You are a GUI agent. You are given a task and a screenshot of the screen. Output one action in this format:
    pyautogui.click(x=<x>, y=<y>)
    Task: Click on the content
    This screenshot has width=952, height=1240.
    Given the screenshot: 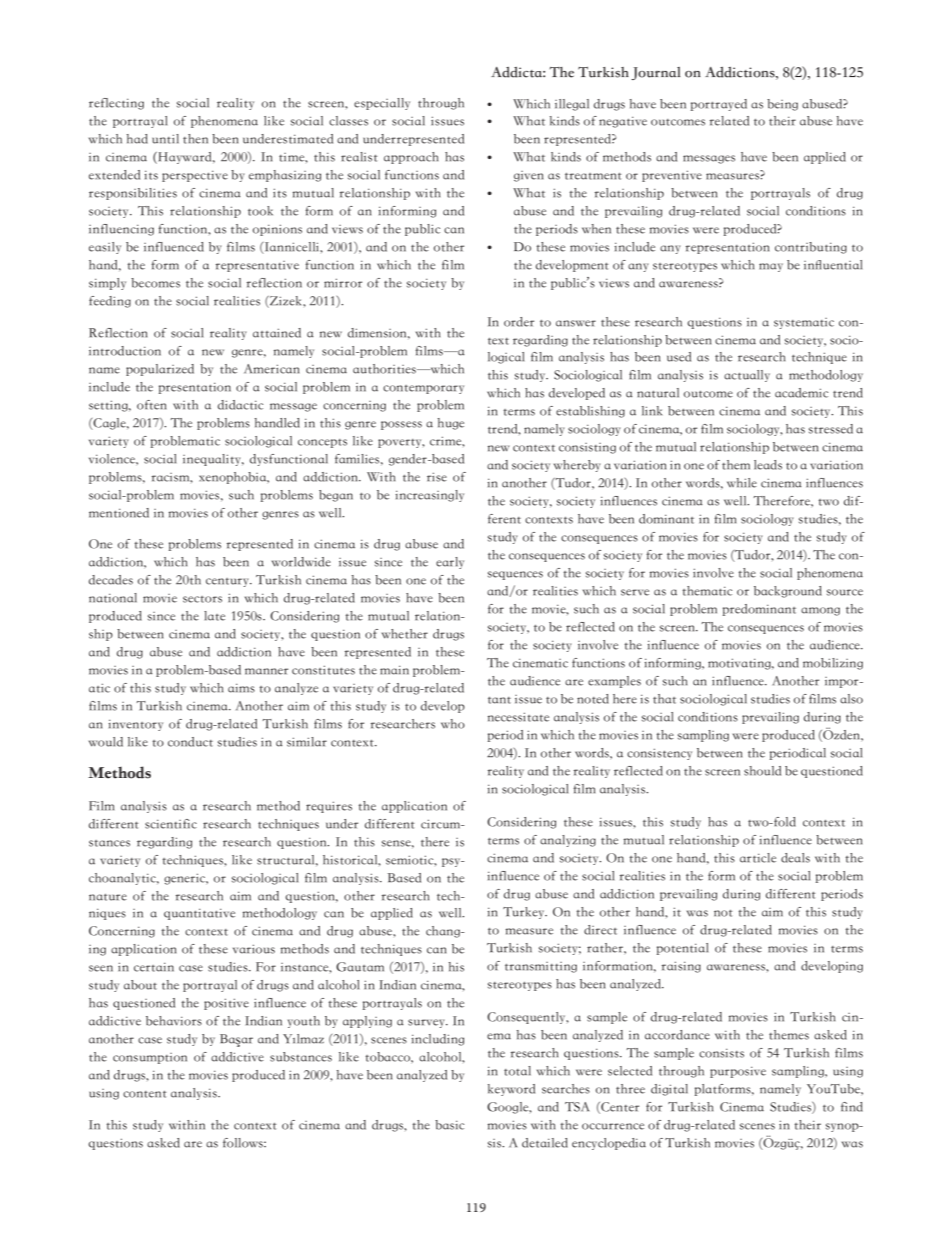 What is the action you would take?
    pyautogui.click(x=145, y=1094)
